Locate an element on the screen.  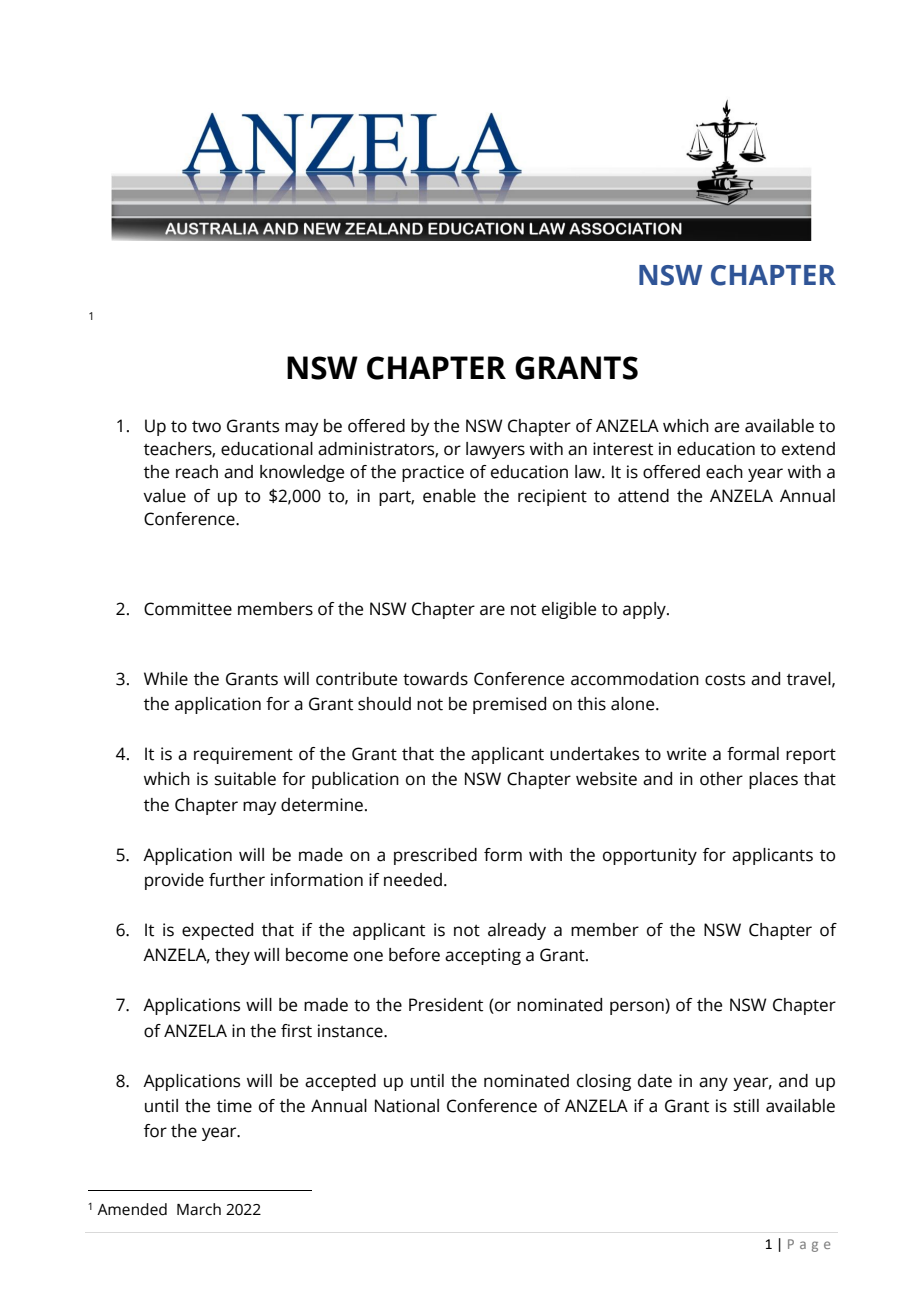
person is located at coordinates (638, 1008).
